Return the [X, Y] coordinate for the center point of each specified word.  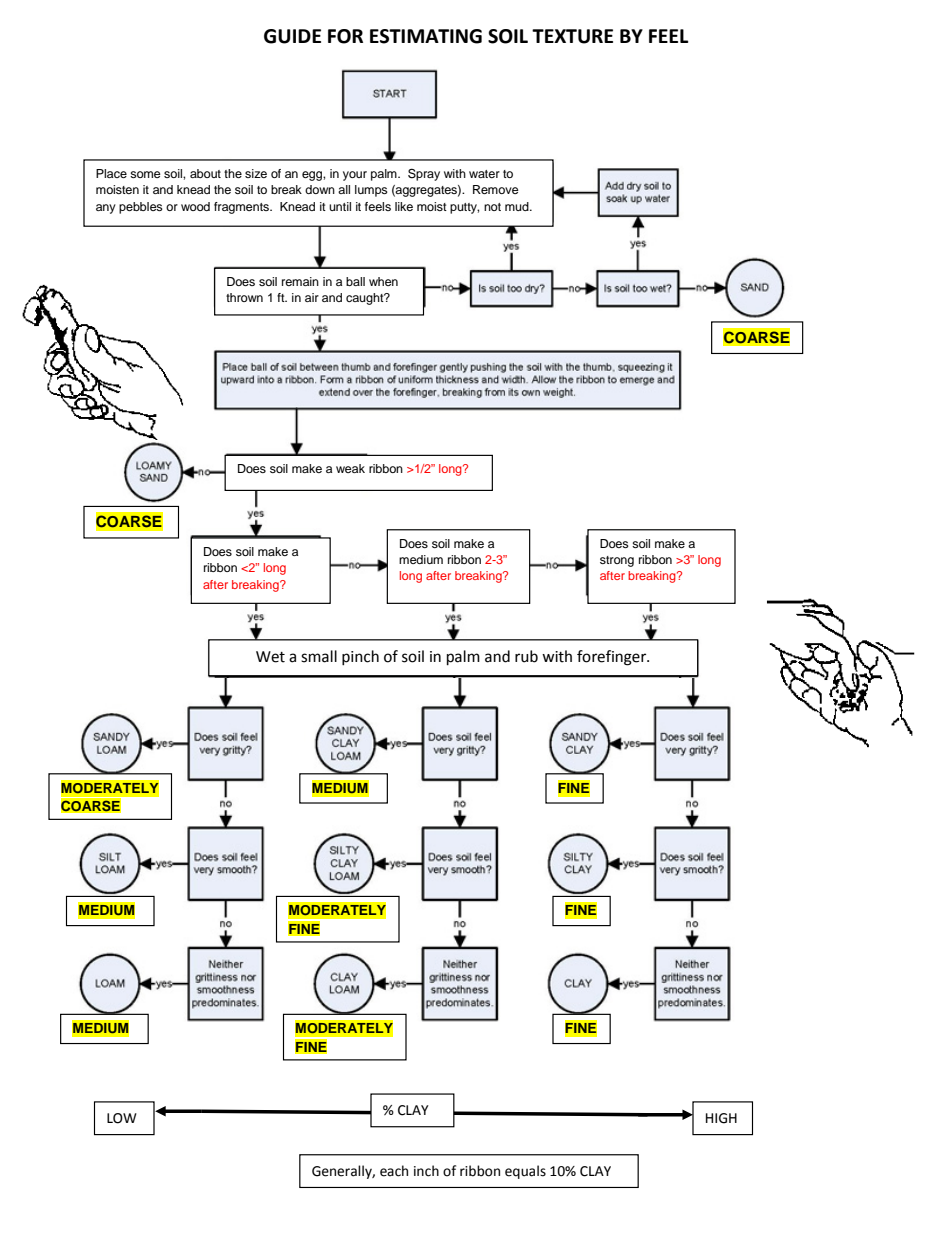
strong [617, 561]
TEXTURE [572, 36]
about [205, 173]
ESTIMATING [426, 36]
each [394, 1171]
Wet [270, 657]
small [319, 656]
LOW [122, 1118]
